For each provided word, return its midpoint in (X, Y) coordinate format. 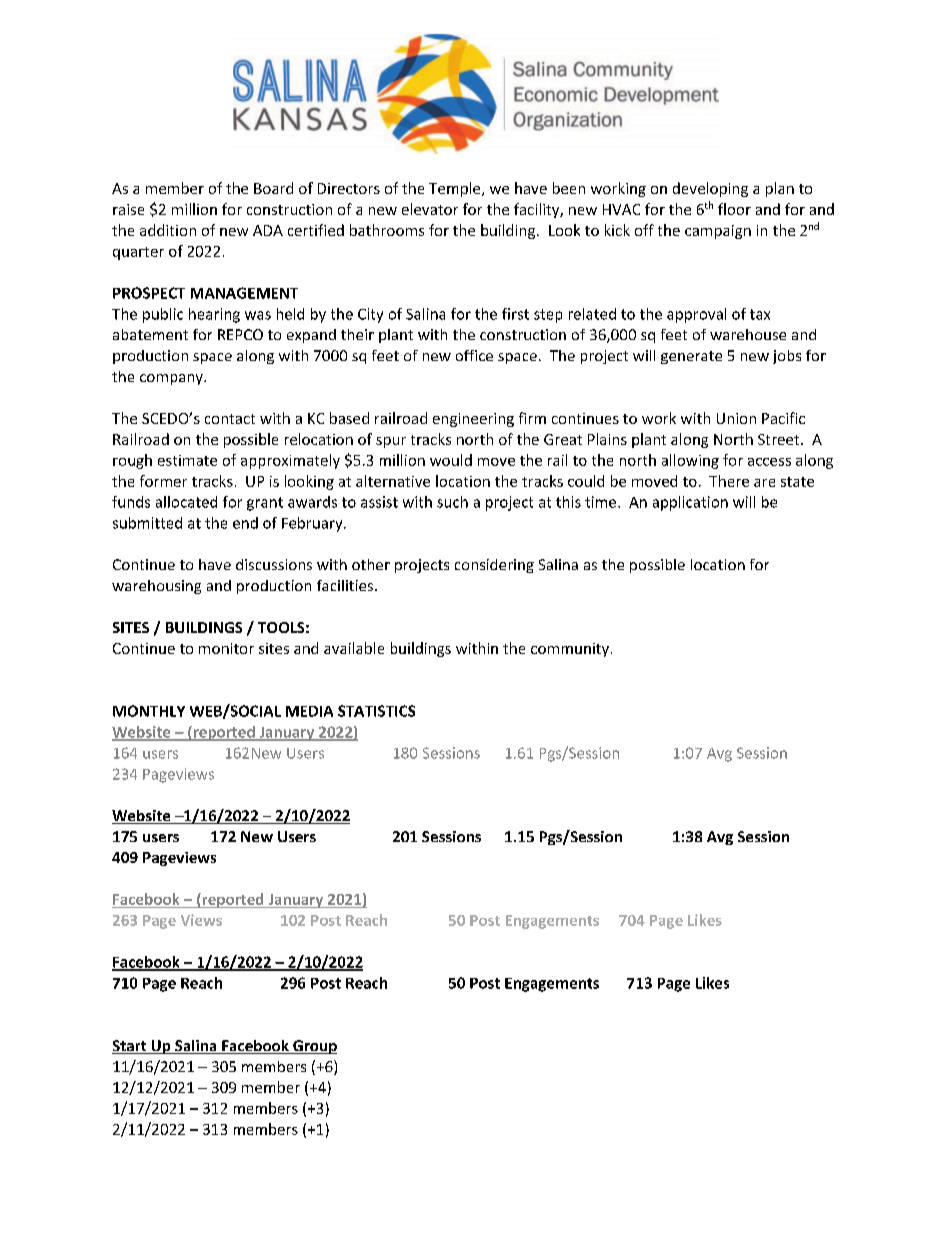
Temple (456, 189)
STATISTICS (376, 711)
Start (130, 1047)
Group (314, 1047)
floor (734, 209)
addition (168, 230)
